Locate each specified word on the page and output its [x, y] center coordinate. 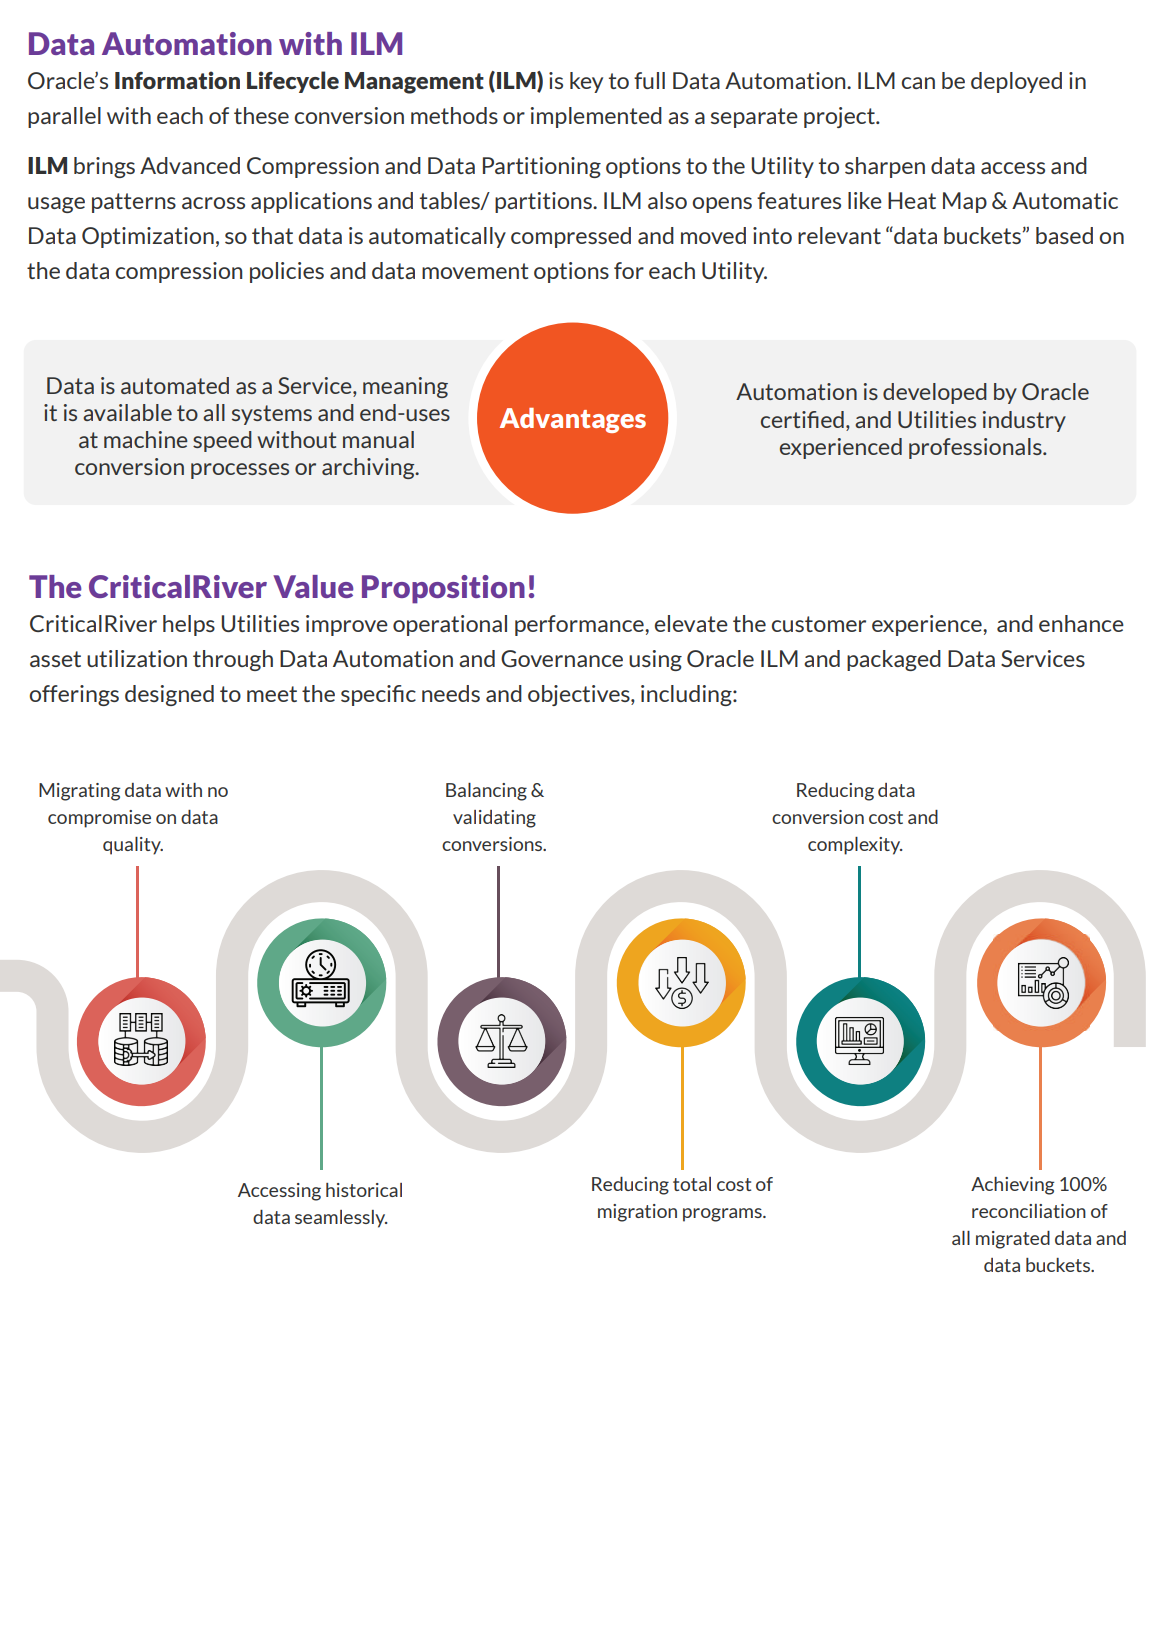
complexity [855, 846]
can [918, 83]
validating [494, 819]
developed [935, 393]
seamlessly [341, 1219]
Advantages [573, 420]
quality [133, 846]
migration [637, 1213]
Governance [562, 658]
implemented [596, 117]
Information [177, 80]
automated [175, 385]
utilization [137, 658]
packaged [894, 660]
